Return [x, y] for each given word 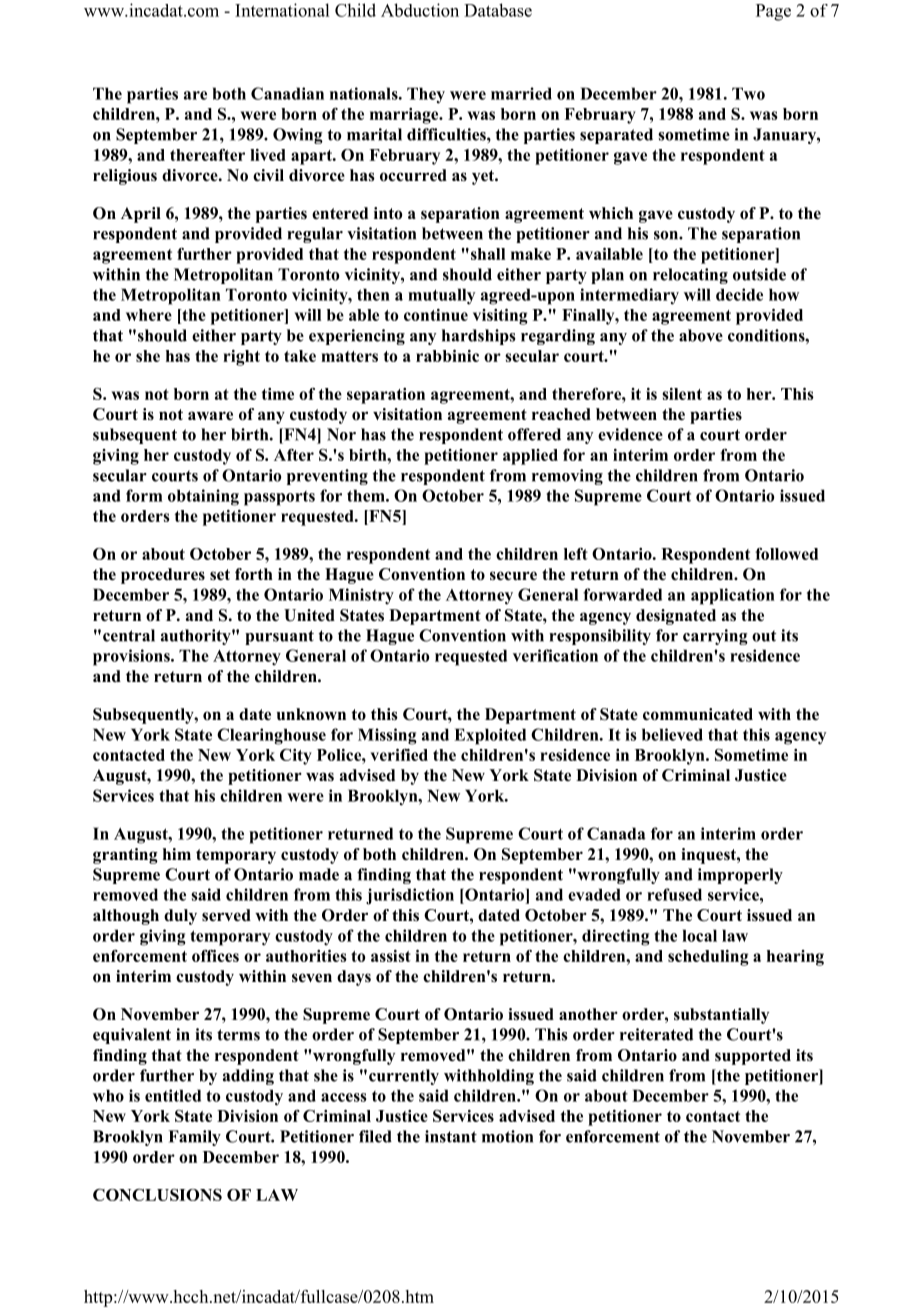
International [282, 10]
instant [451, 1136]
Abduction [420, 10]
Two [748, 93]
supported [753, 1057]
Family [194, 1138]
